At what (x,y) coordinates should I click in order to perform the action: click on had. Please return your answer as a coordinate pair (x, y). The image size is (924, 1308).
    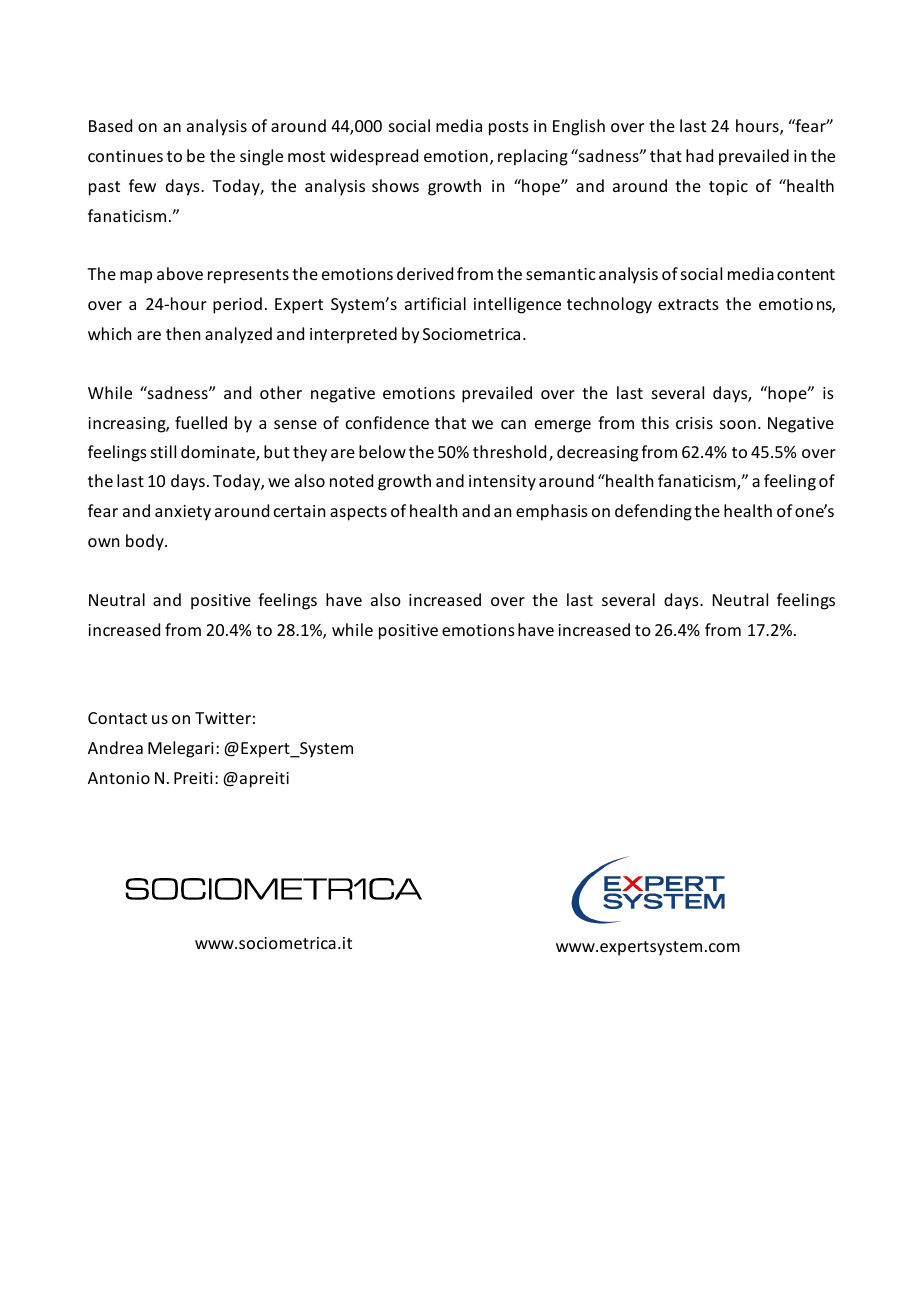
    Looking at the image, I should click on (699, 155).
